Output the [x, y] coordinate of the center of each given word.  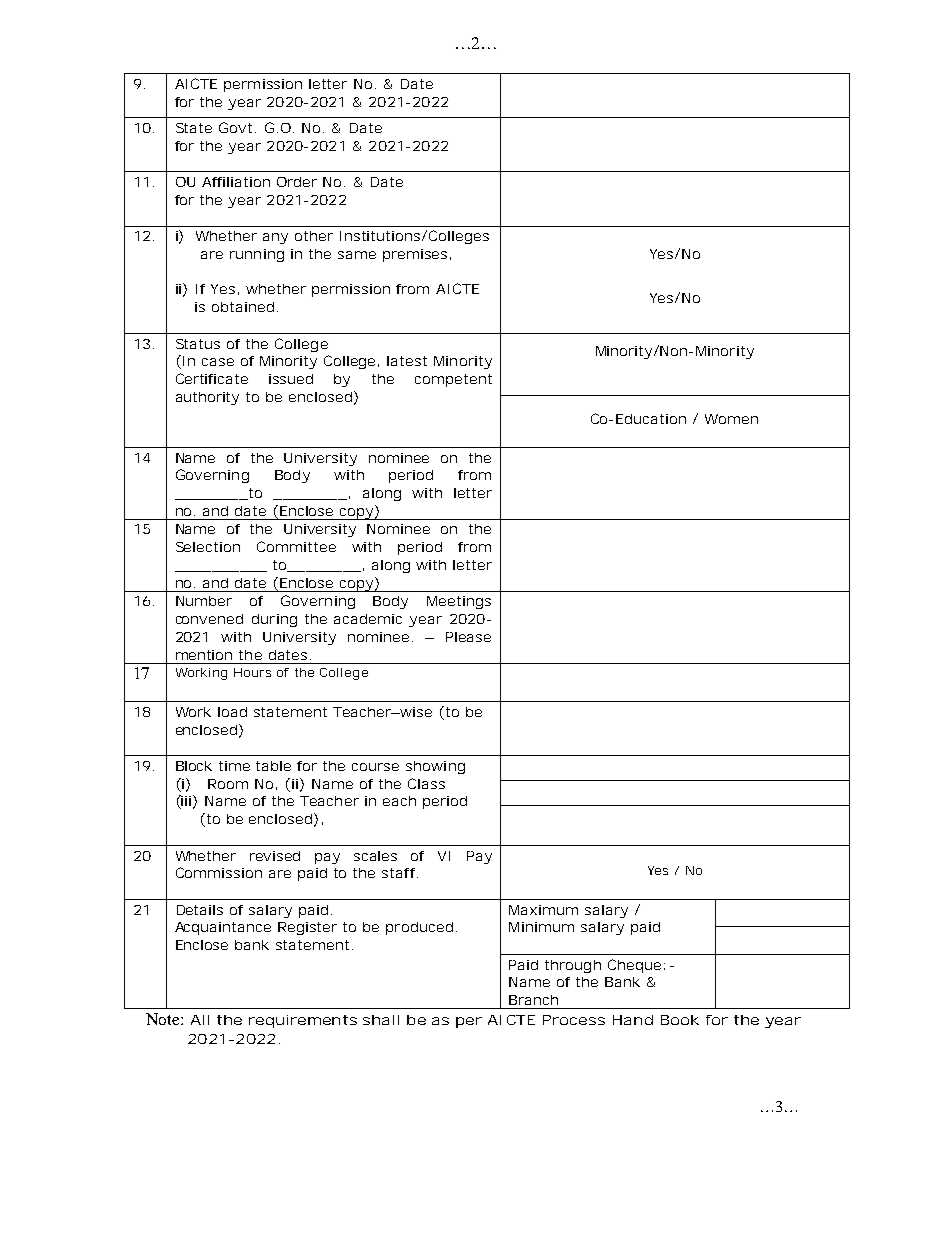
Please [468, 637]
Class [426, 783]
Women [731, 419]
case [218, 362]
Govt [235, 127]
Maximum [543, 910]
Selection [208, 547]
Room [228, 784]
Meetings [459, 602]
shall [381, 1020]
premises [415, 255]
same [357, 255]
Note [164, 1019]
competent [453, 380]
